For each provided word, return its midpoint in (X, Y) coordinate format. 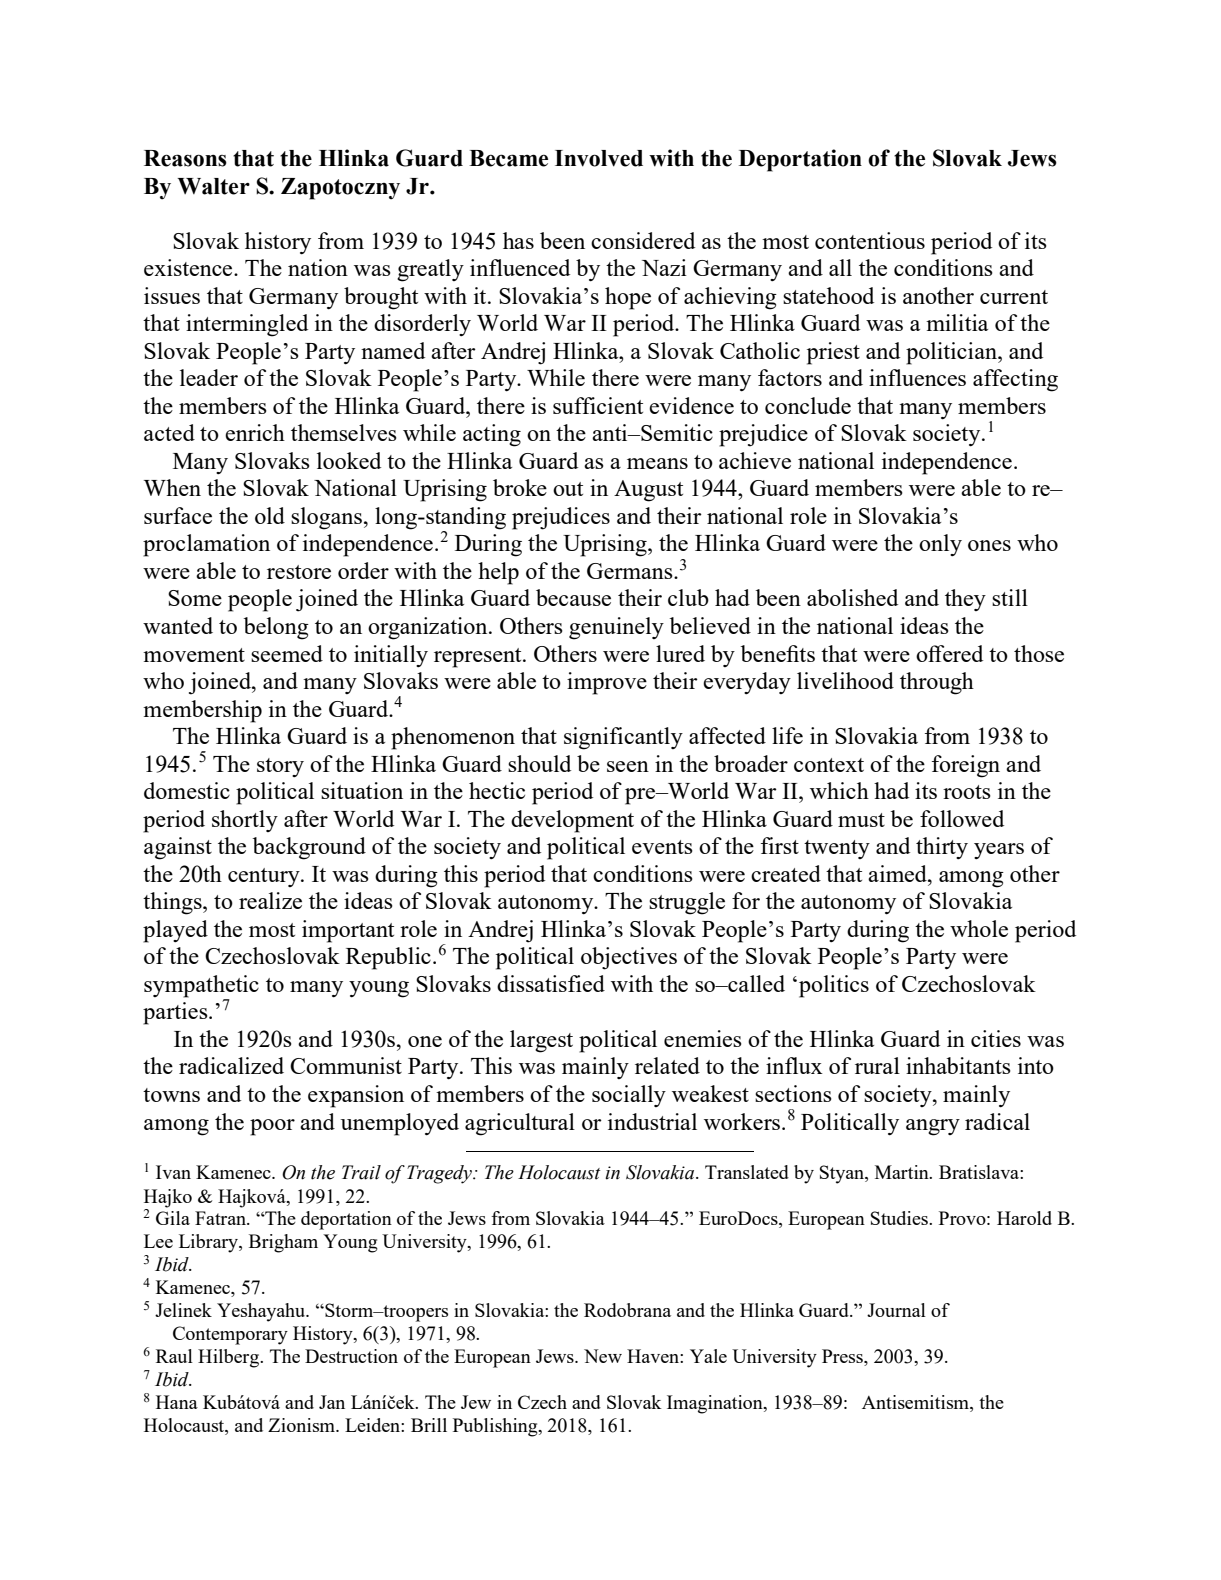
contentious (870, 240)
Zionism (303, 1425)
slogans (326, 518)
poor (272, 1127)
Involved (599, 158)
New (603, 1356)
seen (628, 766)
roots (967, 792)
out (568, 489)
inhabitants (958, 1065)
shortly (245, 821)
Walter (213, 186)
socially (629, 1096)
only (940, 545)
